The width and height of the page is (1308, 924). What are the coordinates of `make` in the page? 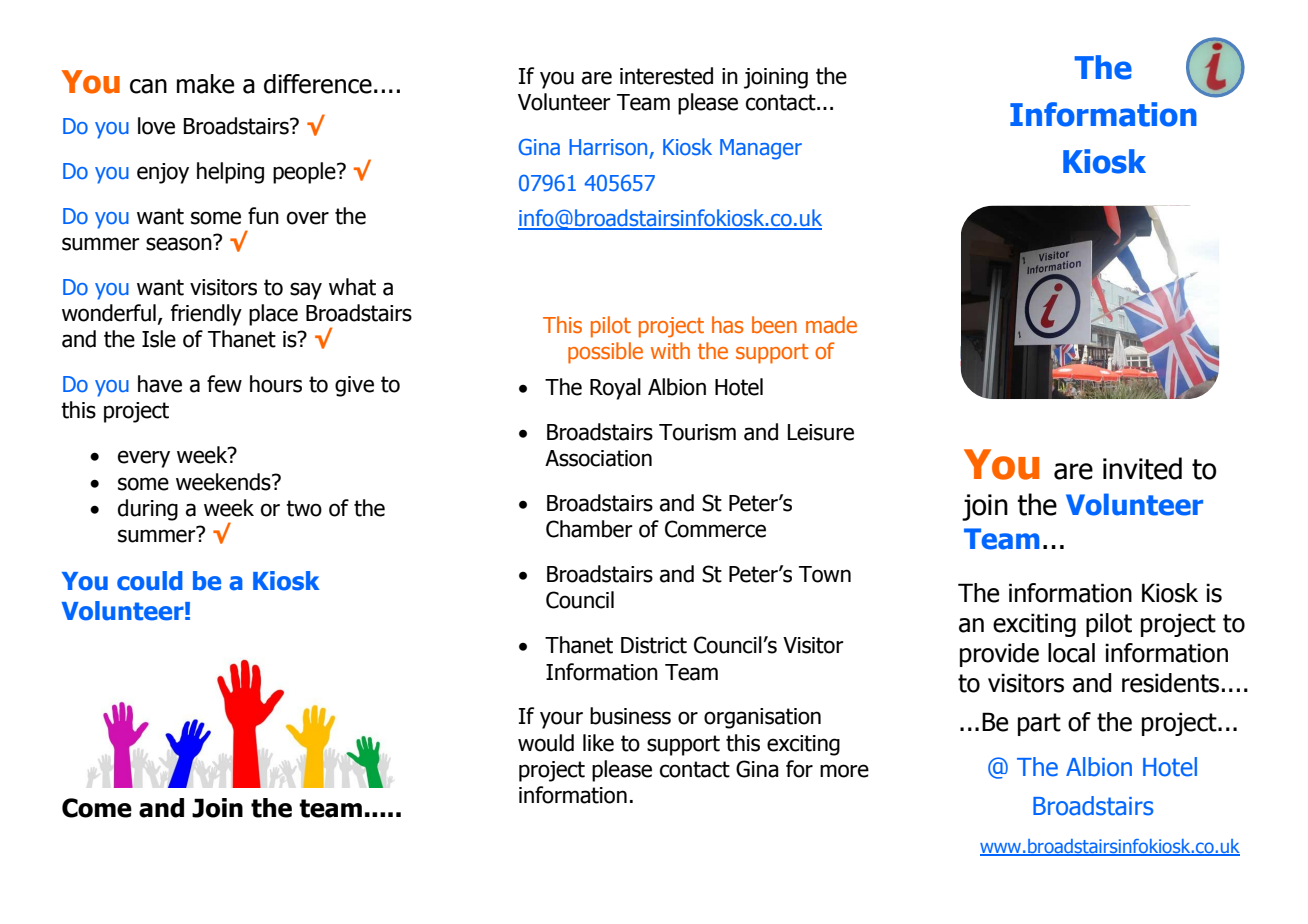 It's located at (205, 84).
